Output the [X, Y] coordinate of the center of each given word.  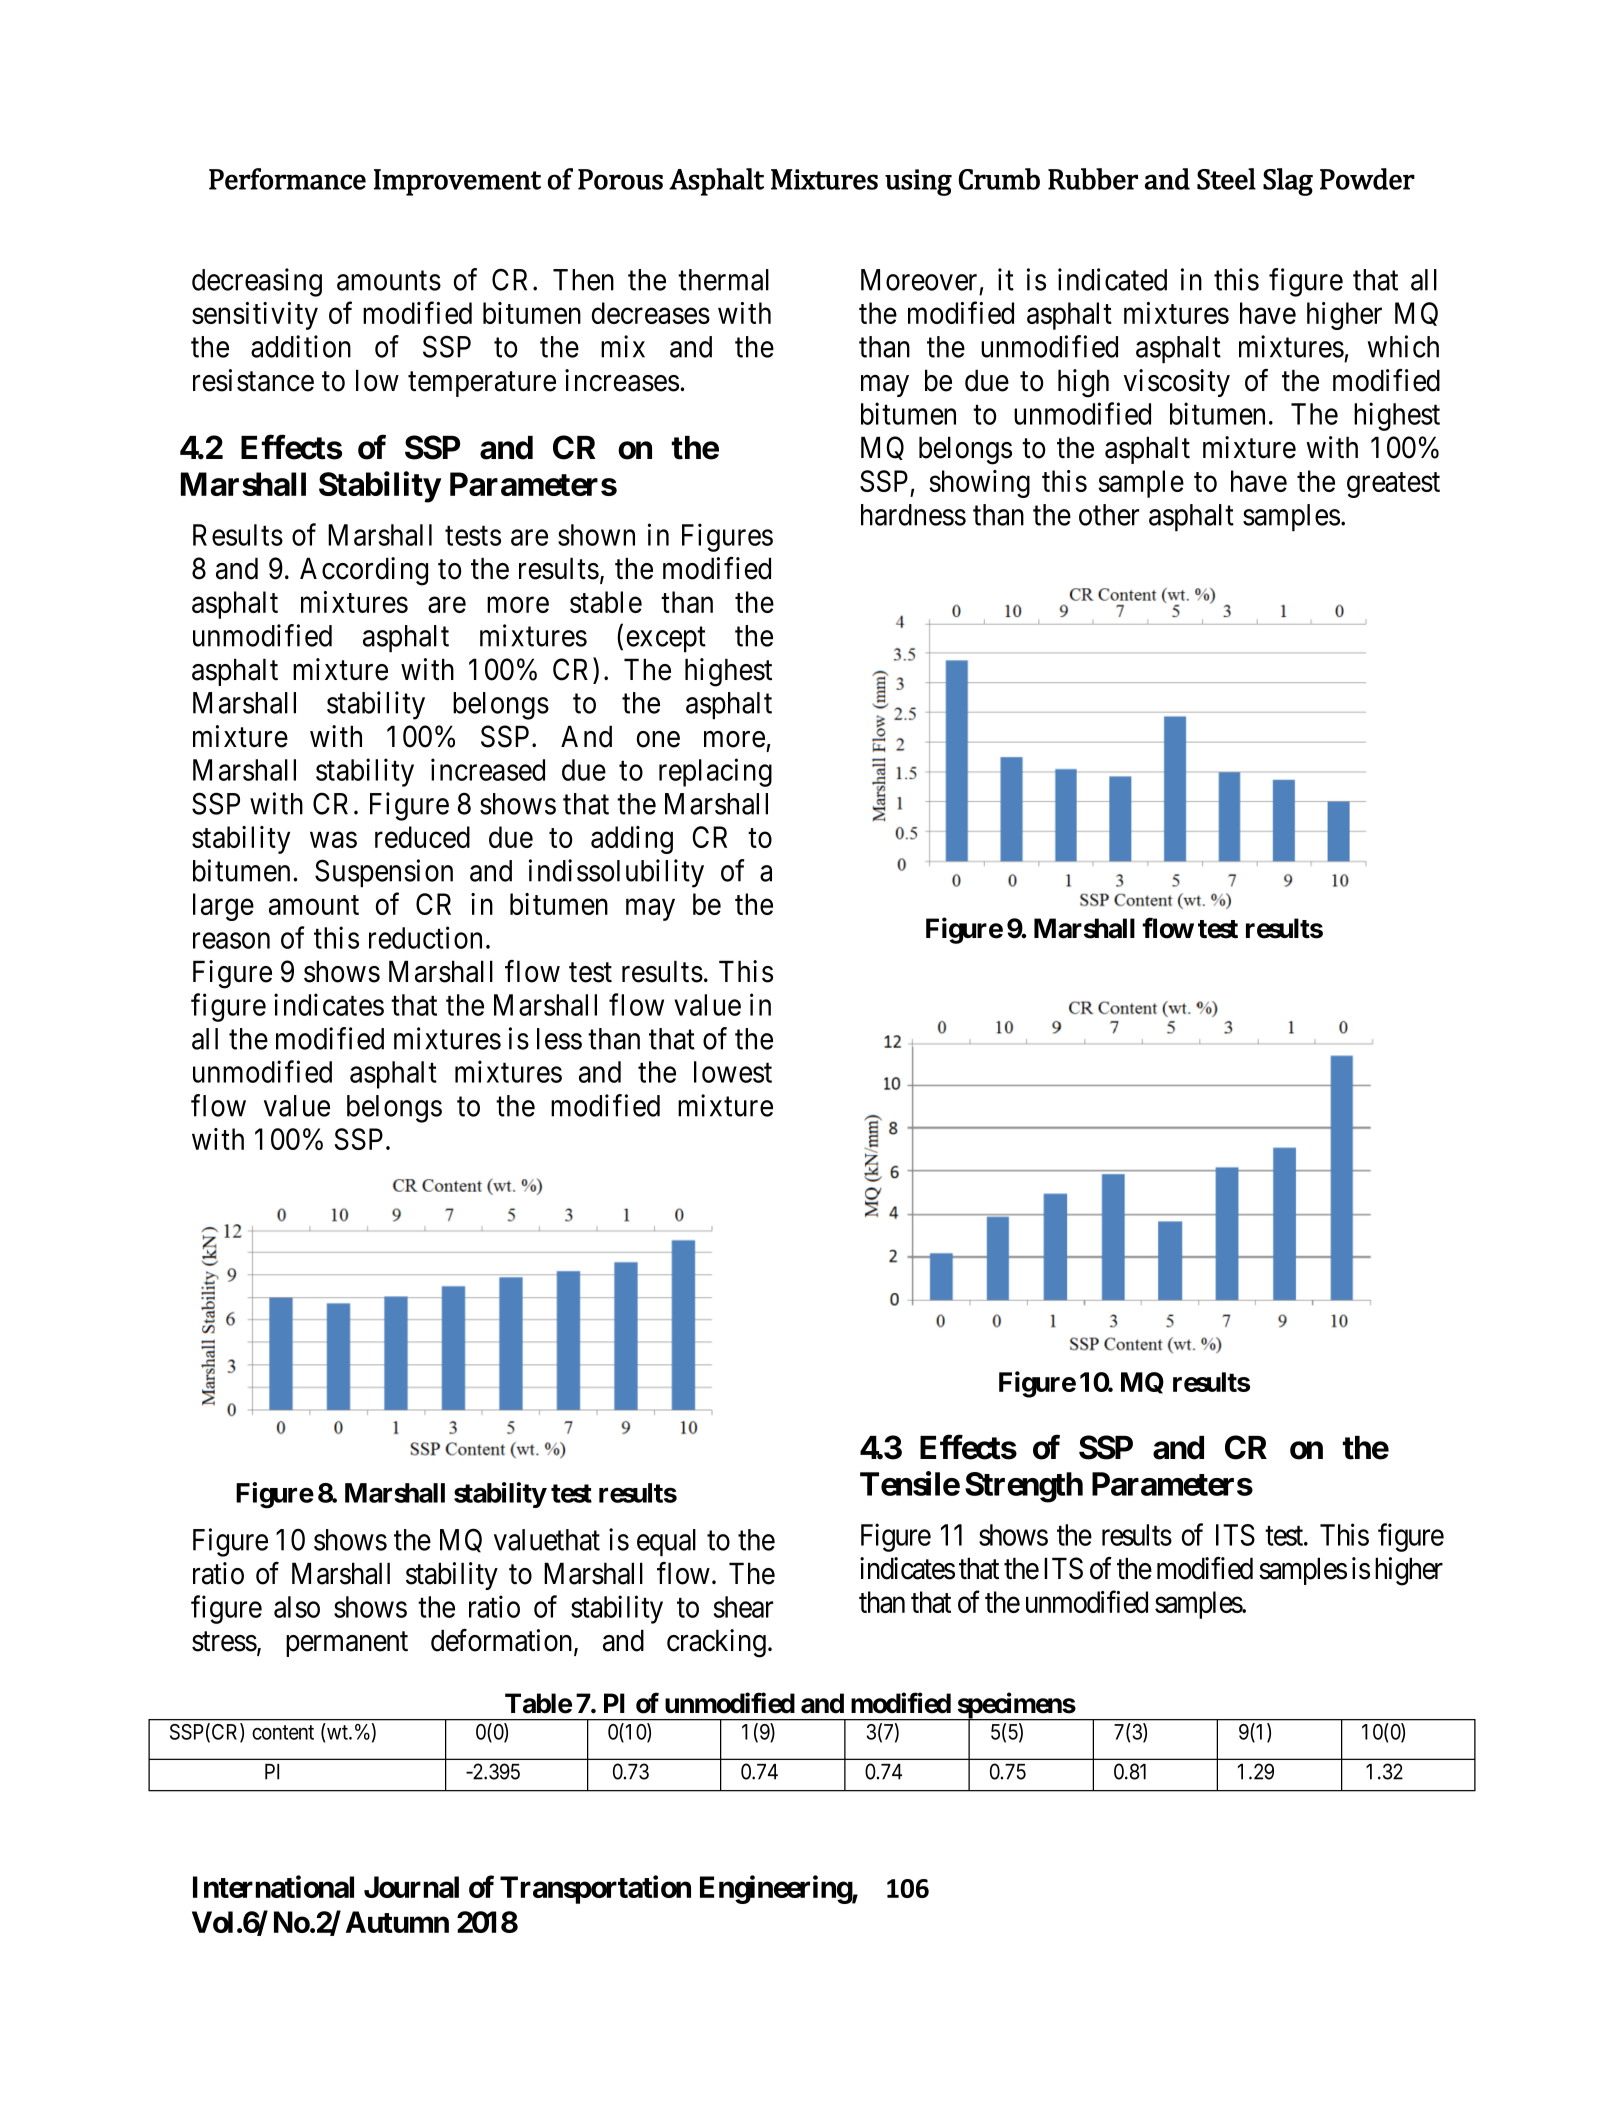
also [297, 1607]
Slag [1288, 182]
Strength [1024, 1487]
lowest [733, 1072]
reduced [422, 837]
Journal [411, 1887]
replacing [715, 772]
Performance [287, 179]
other [1109, 515]
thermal [723, 280]
